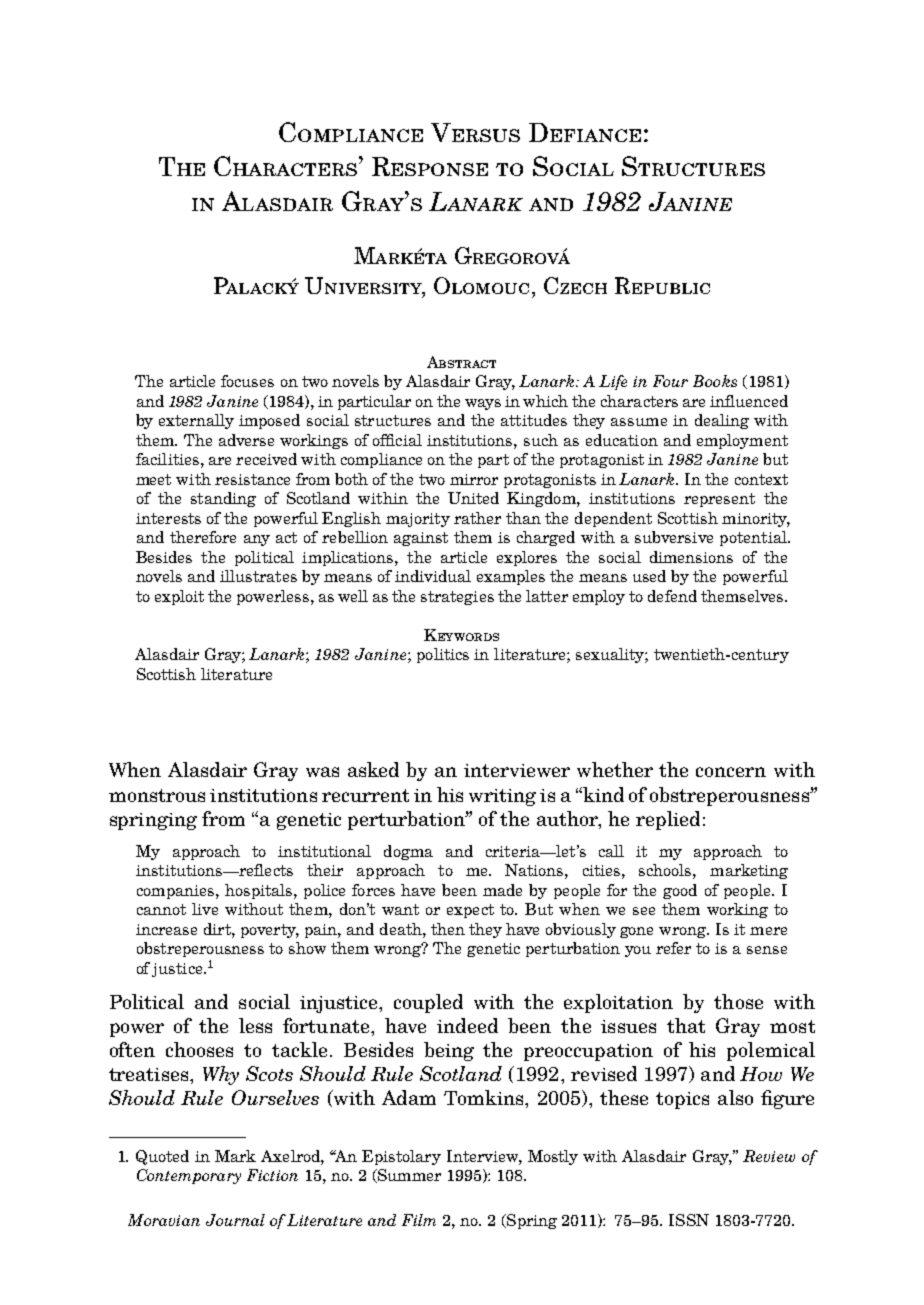  Describe the element at coordinates (483, 404) in the image. I see `ways` at that location.
